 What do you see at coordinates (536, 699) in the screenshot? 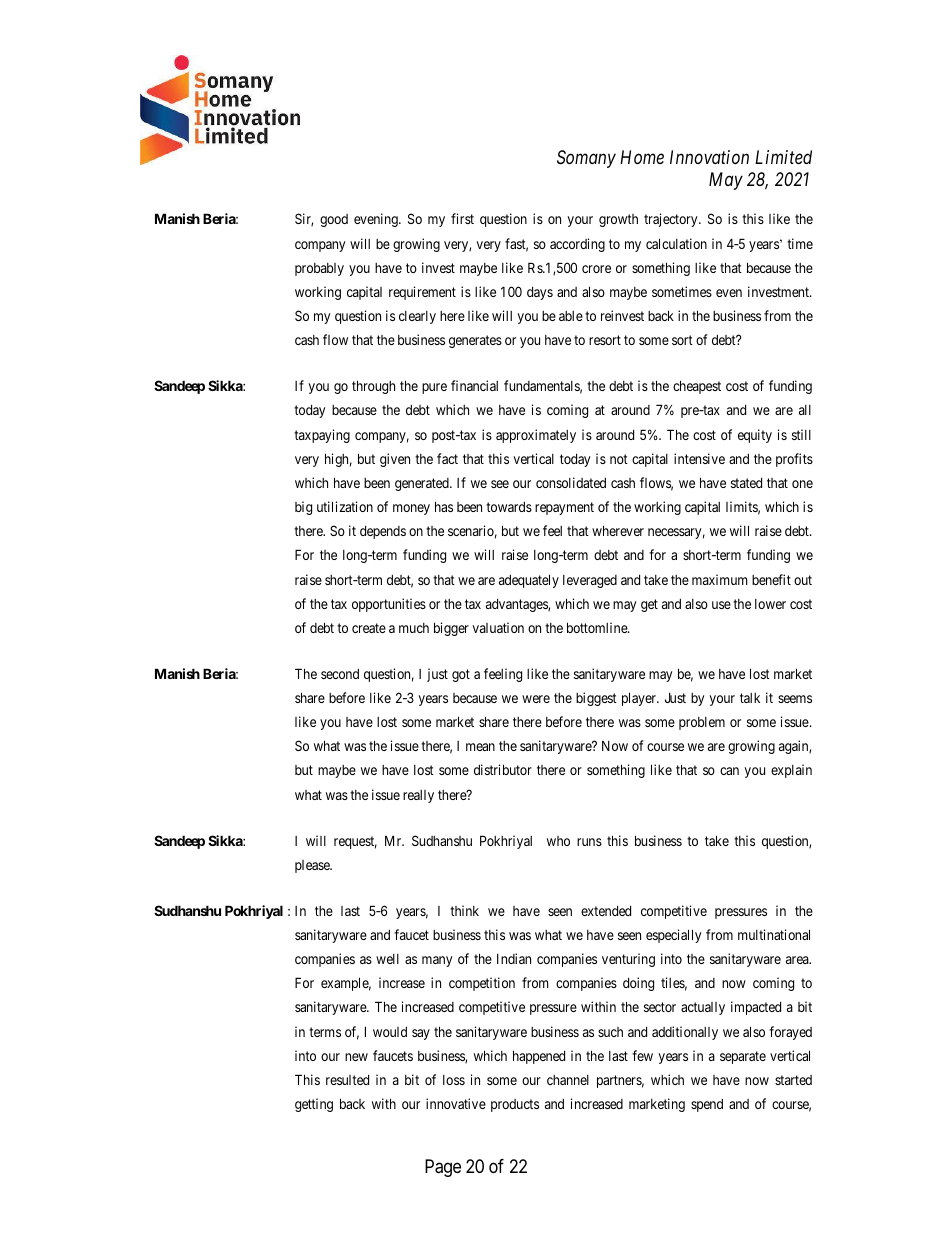
I see `were` at bounding box center [536, 699].
